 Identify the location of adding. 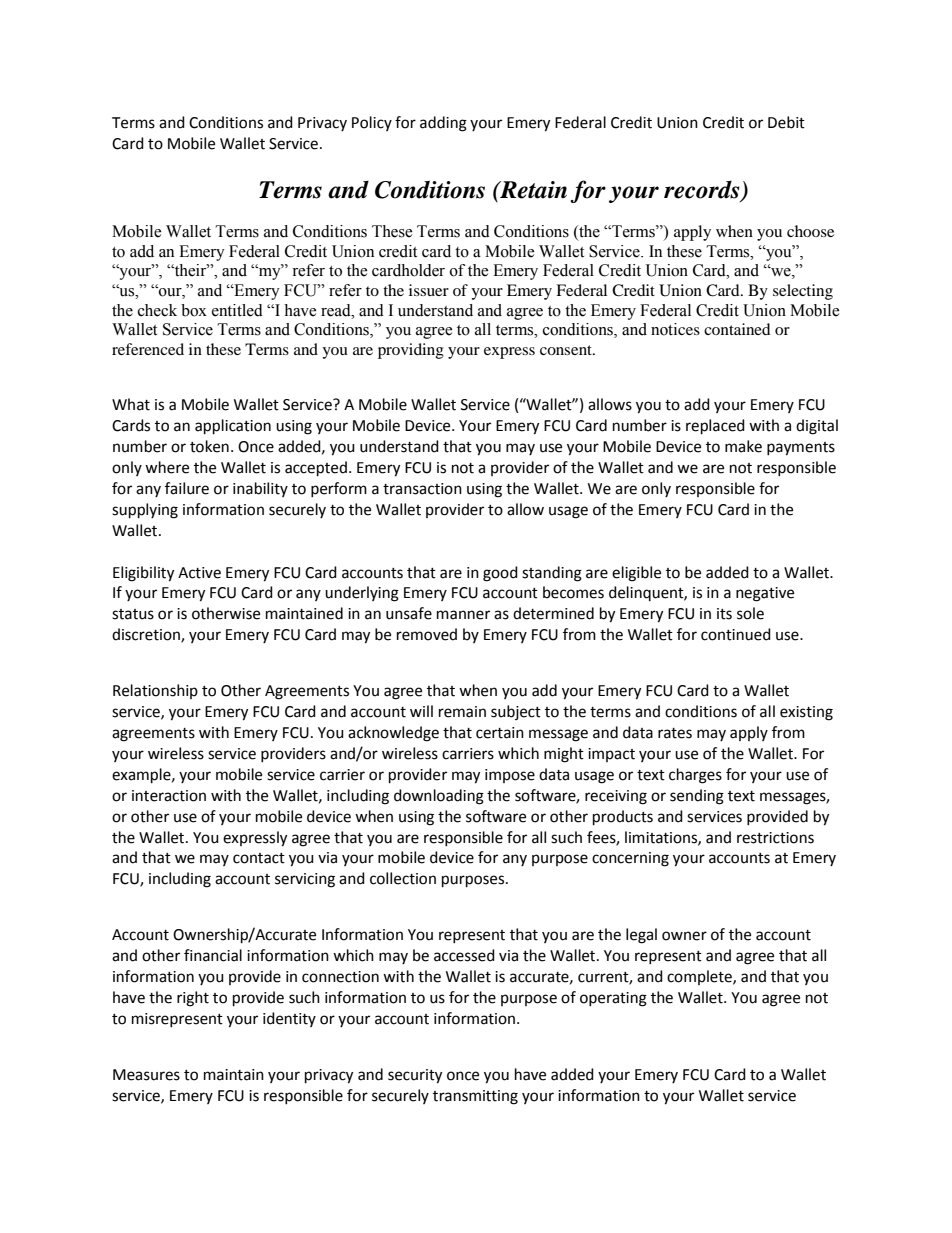
(443, 124).
